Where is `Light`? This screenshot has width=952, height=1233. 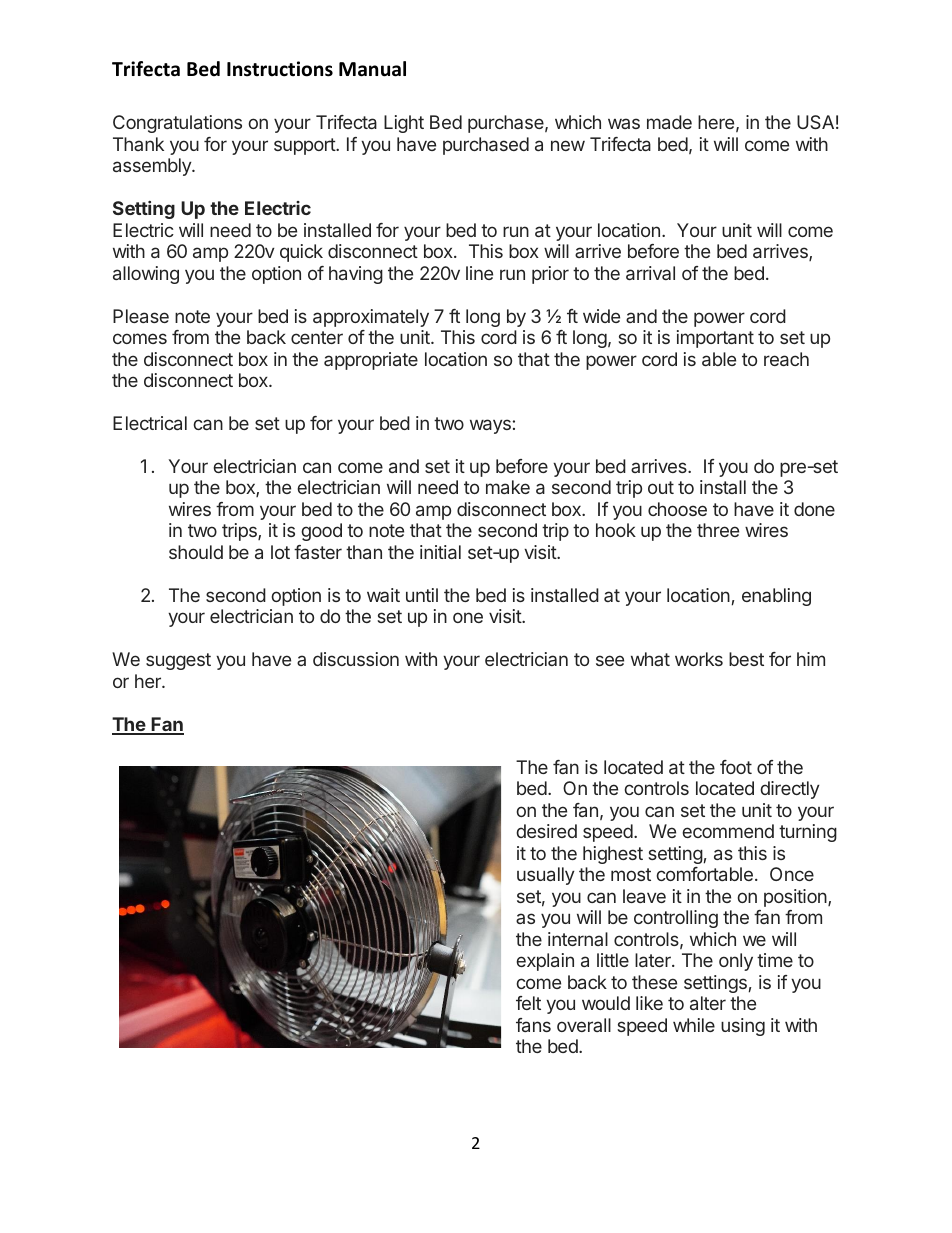
Light is located at coordinates (404, 124).
